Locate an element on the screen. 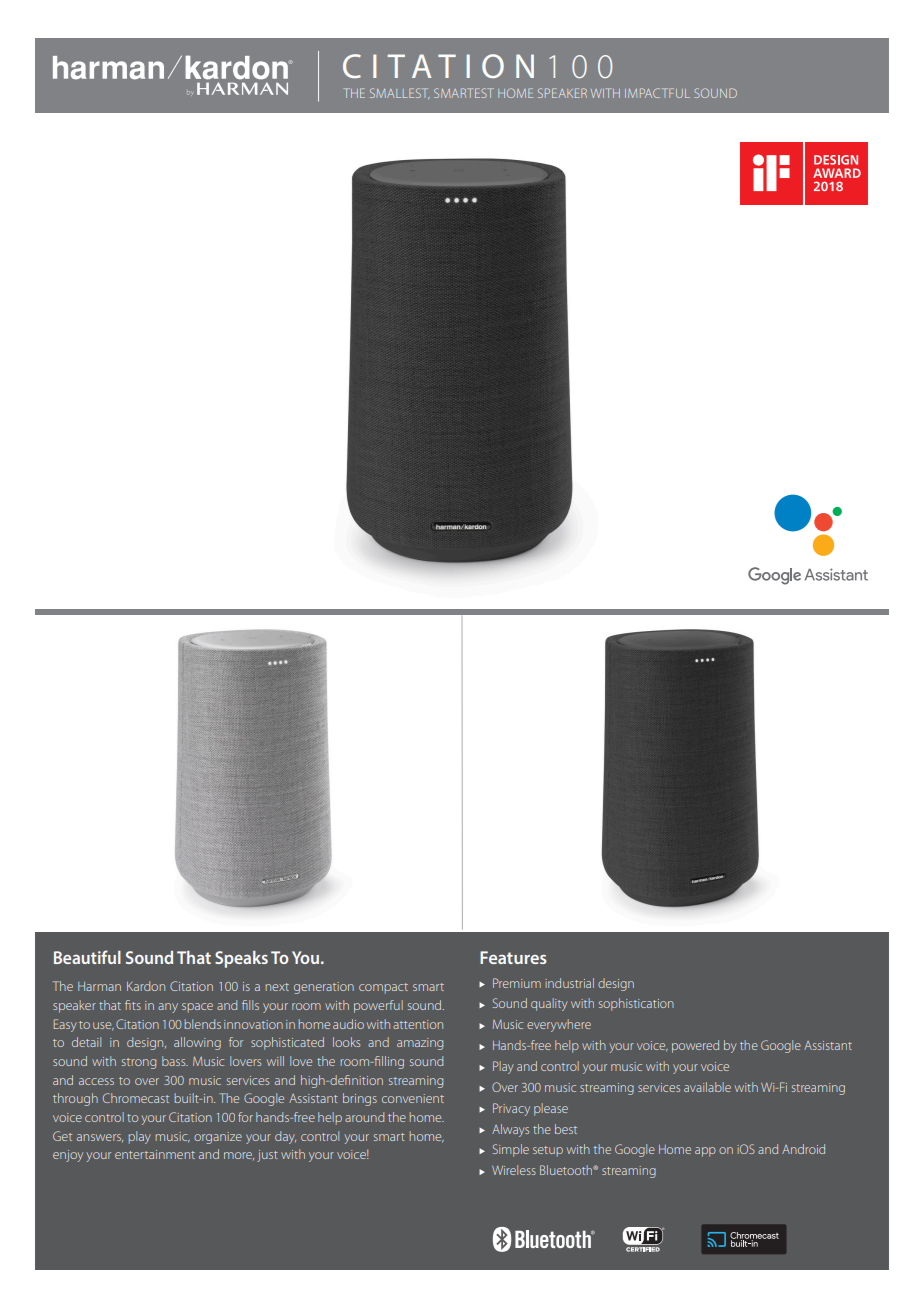 The height and width of the screenshot is (1308, 924). Features is located at coordinates (513, 957).
